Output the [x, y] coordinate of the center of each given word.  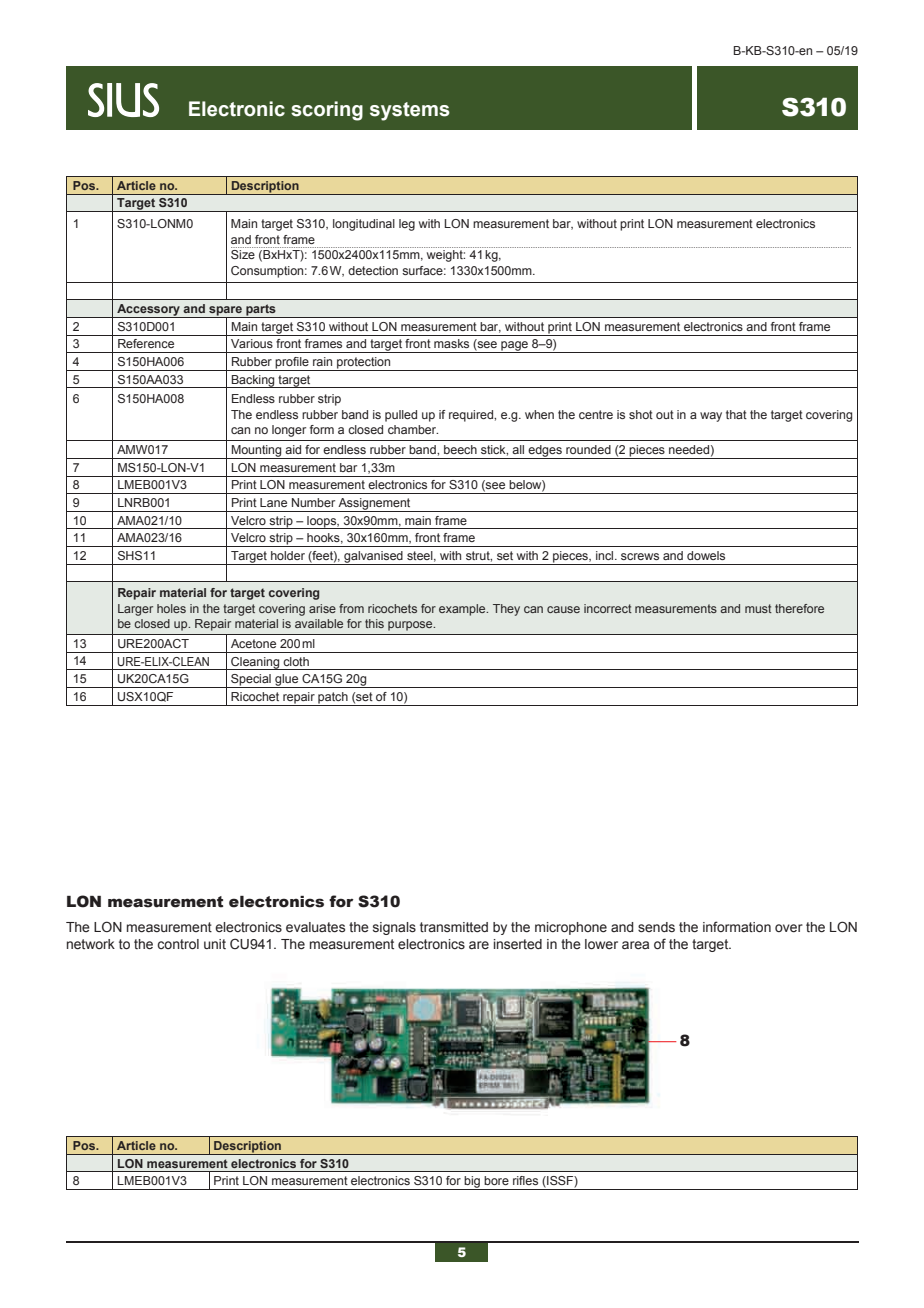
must [758, 608]
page [514, 347]
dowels [706, 555]
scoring [327, 111]
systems [410, 111]
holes [171, 608]
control [178, 944]
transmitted [454, 927]
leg [407, 225]
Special [251, 681]
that [736, 414]
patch [333, 699]
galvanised [373, 558]
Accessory [148, 311]
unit [215, 944]
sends [656, 927]
